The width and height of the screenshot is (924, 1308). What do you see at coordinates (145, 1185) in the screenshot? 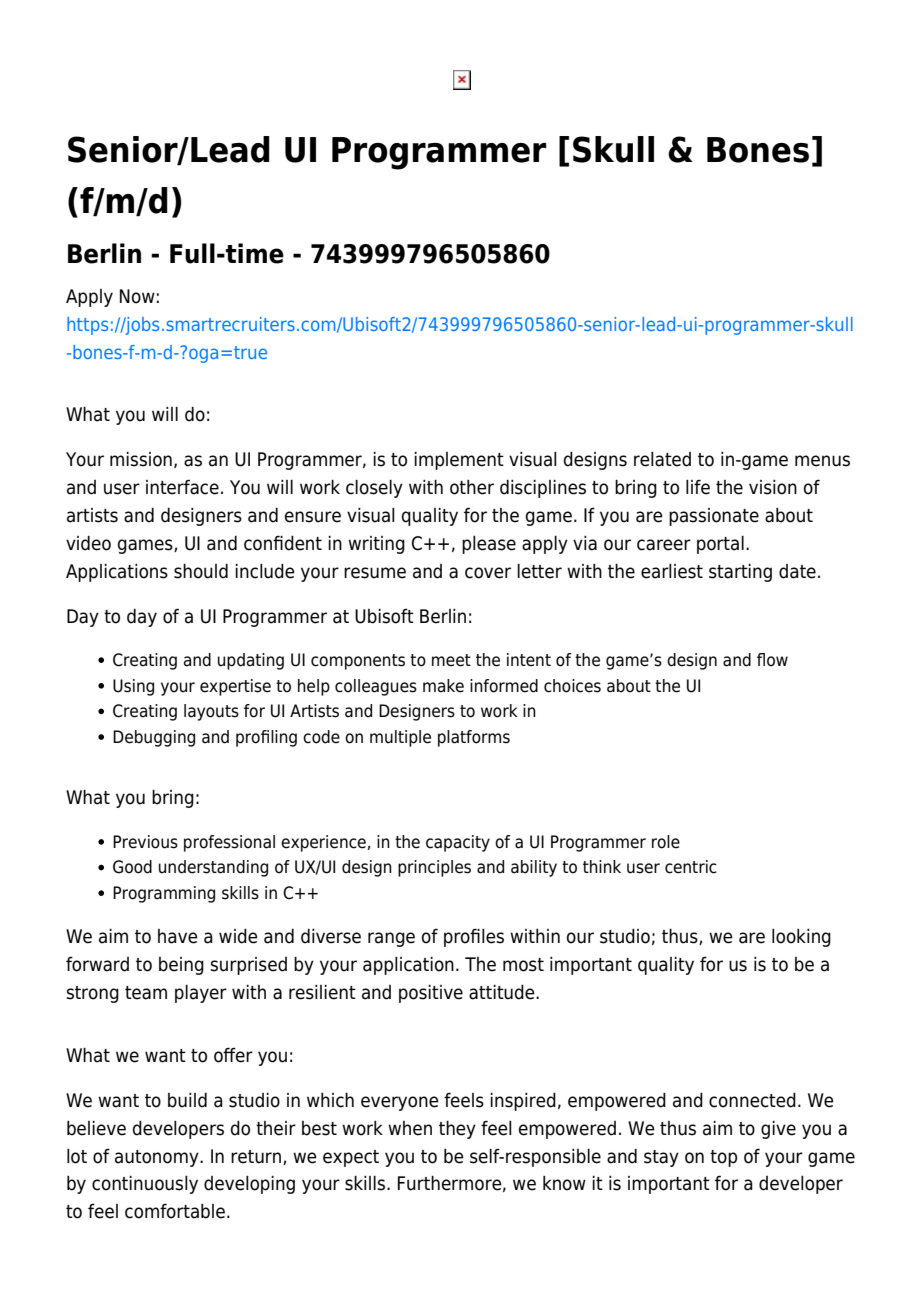
I see `continuously` at bounding box center [145, 1185].
